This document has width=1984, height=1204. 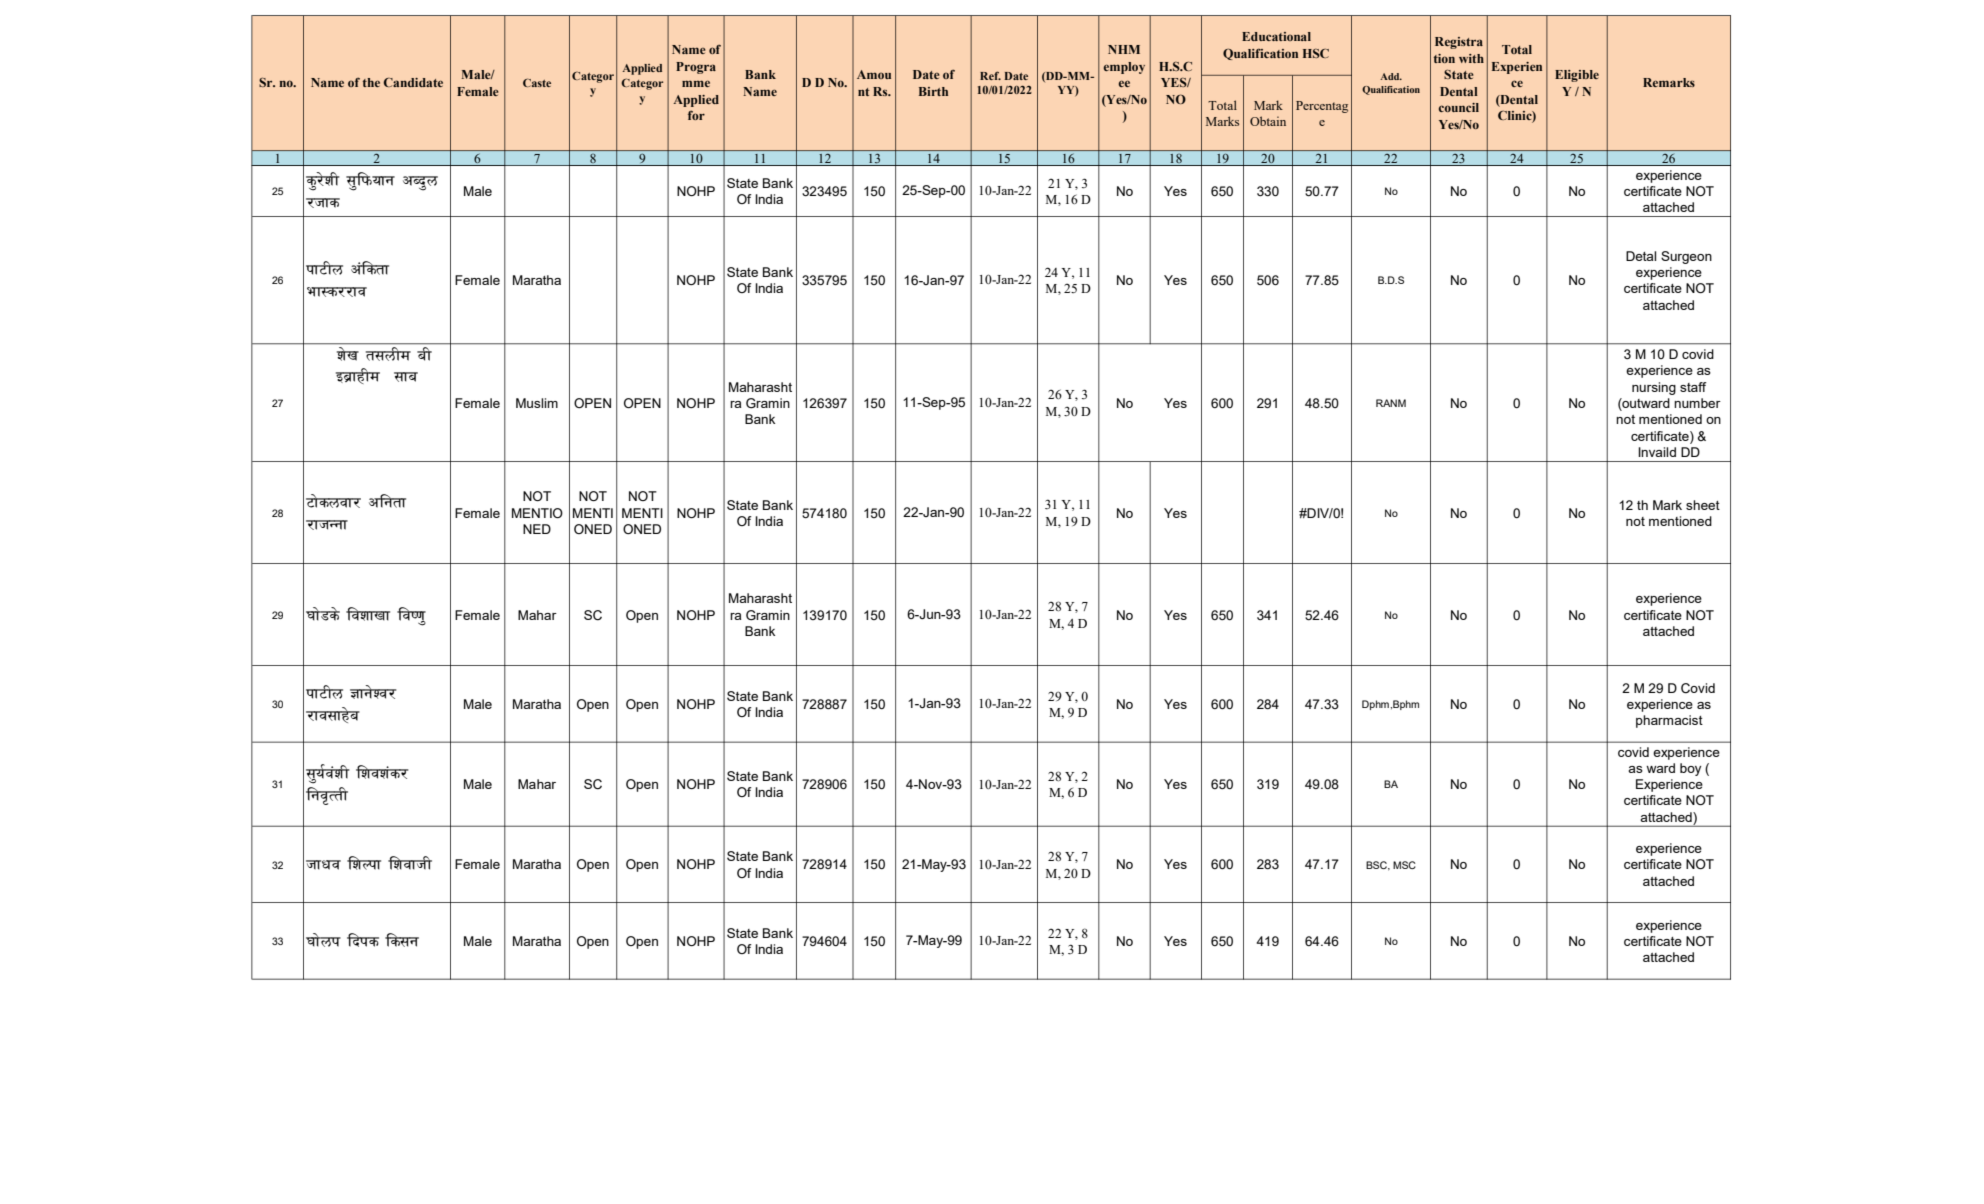 I want to click on staff, so click(x=1693, y=387).
